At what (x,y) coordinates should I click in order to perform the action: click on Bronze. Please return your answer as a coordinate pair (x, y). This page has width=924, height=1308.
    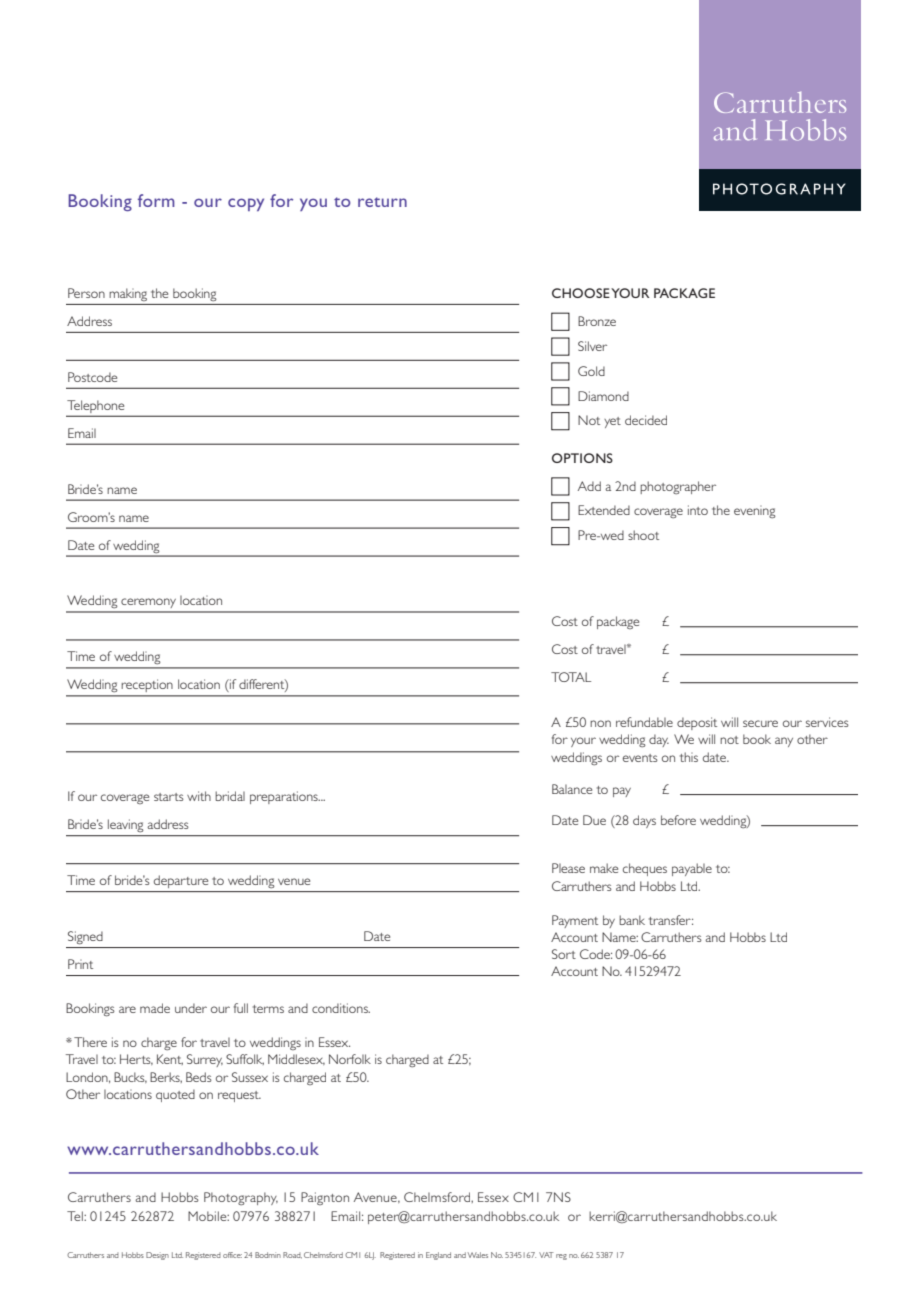
    Looking at the image, I should click on (597, 321).
